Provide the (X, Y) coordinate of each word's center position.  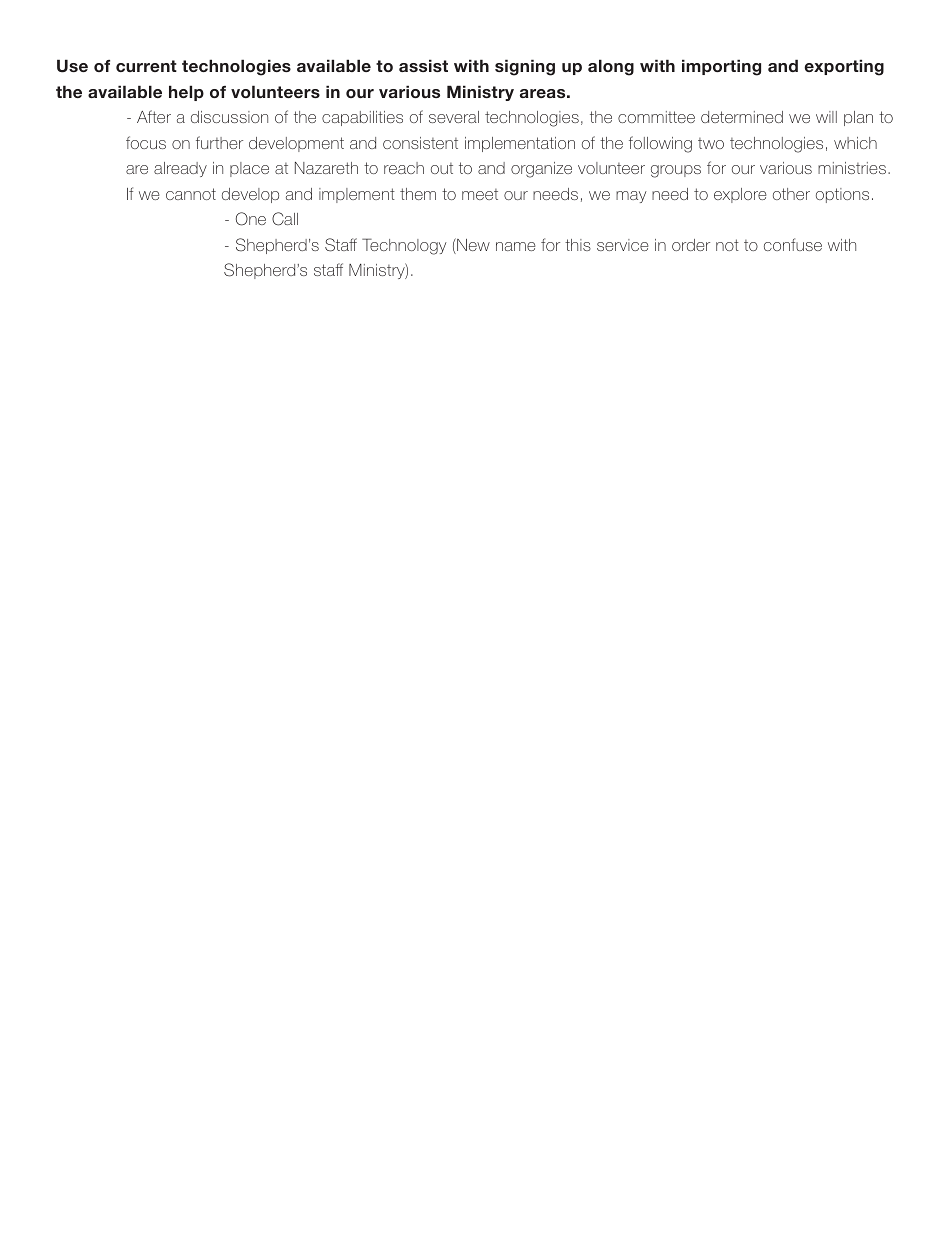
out (442, 168)
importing (721, 67)
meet (480, 194)
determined (742, 117)
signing (525, 67)
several (454, 117)
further (219, 142)
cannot (191, 194)
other (791, 194)
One (251, 219)
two (711, 143)
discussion (229, 117)
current (146, 66)
